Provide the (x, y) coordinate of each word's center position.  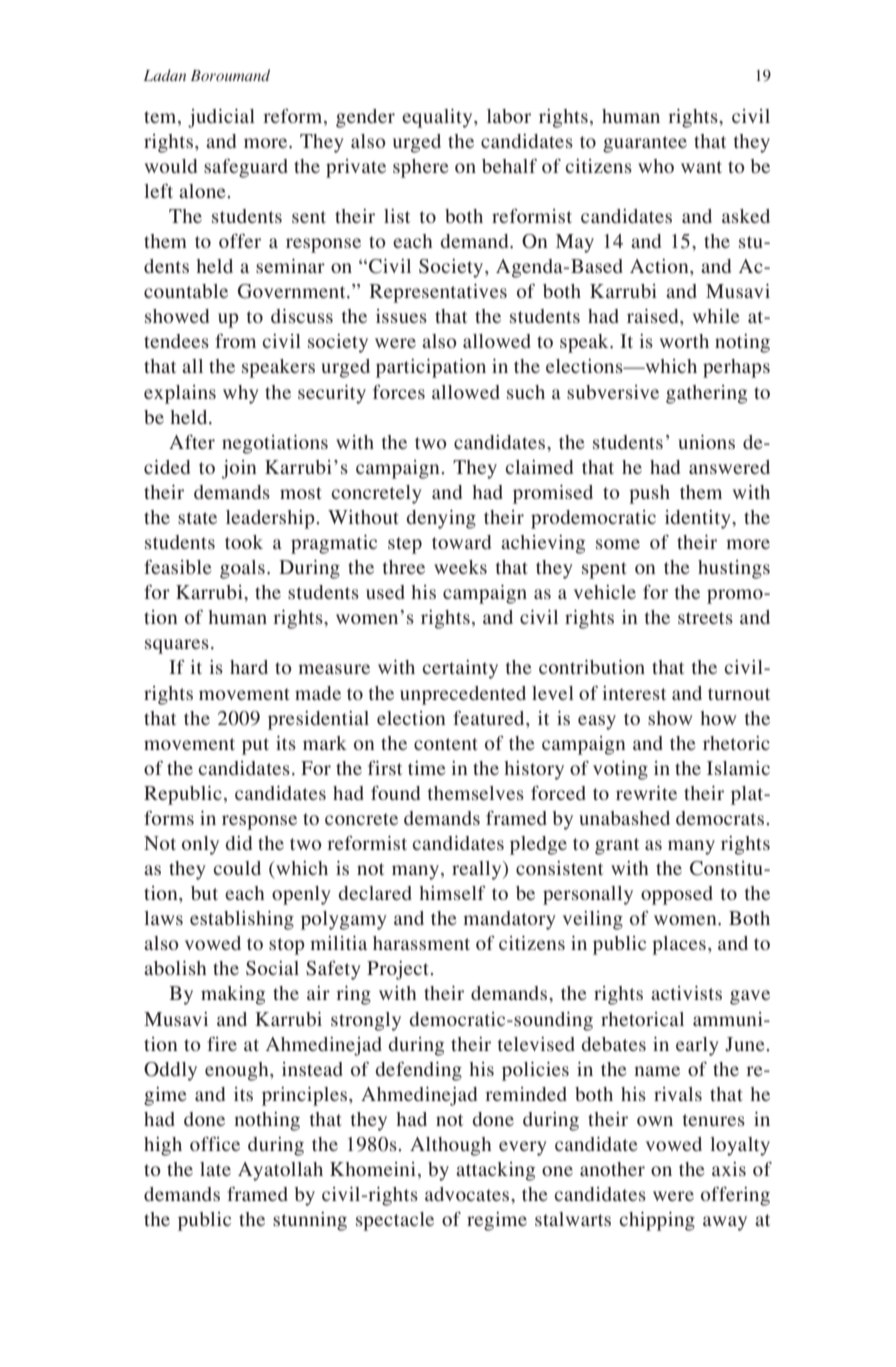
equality (438, 118)
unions (706, 442)
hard (249, 667)
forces (399, 392)
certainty (460, 669)
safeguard (246, 168)
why (241, 394)
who (656, 166)
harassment (421, 943)
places (679, 945)
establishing (242, 920)
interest (634, 693)
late (215, 1169)
